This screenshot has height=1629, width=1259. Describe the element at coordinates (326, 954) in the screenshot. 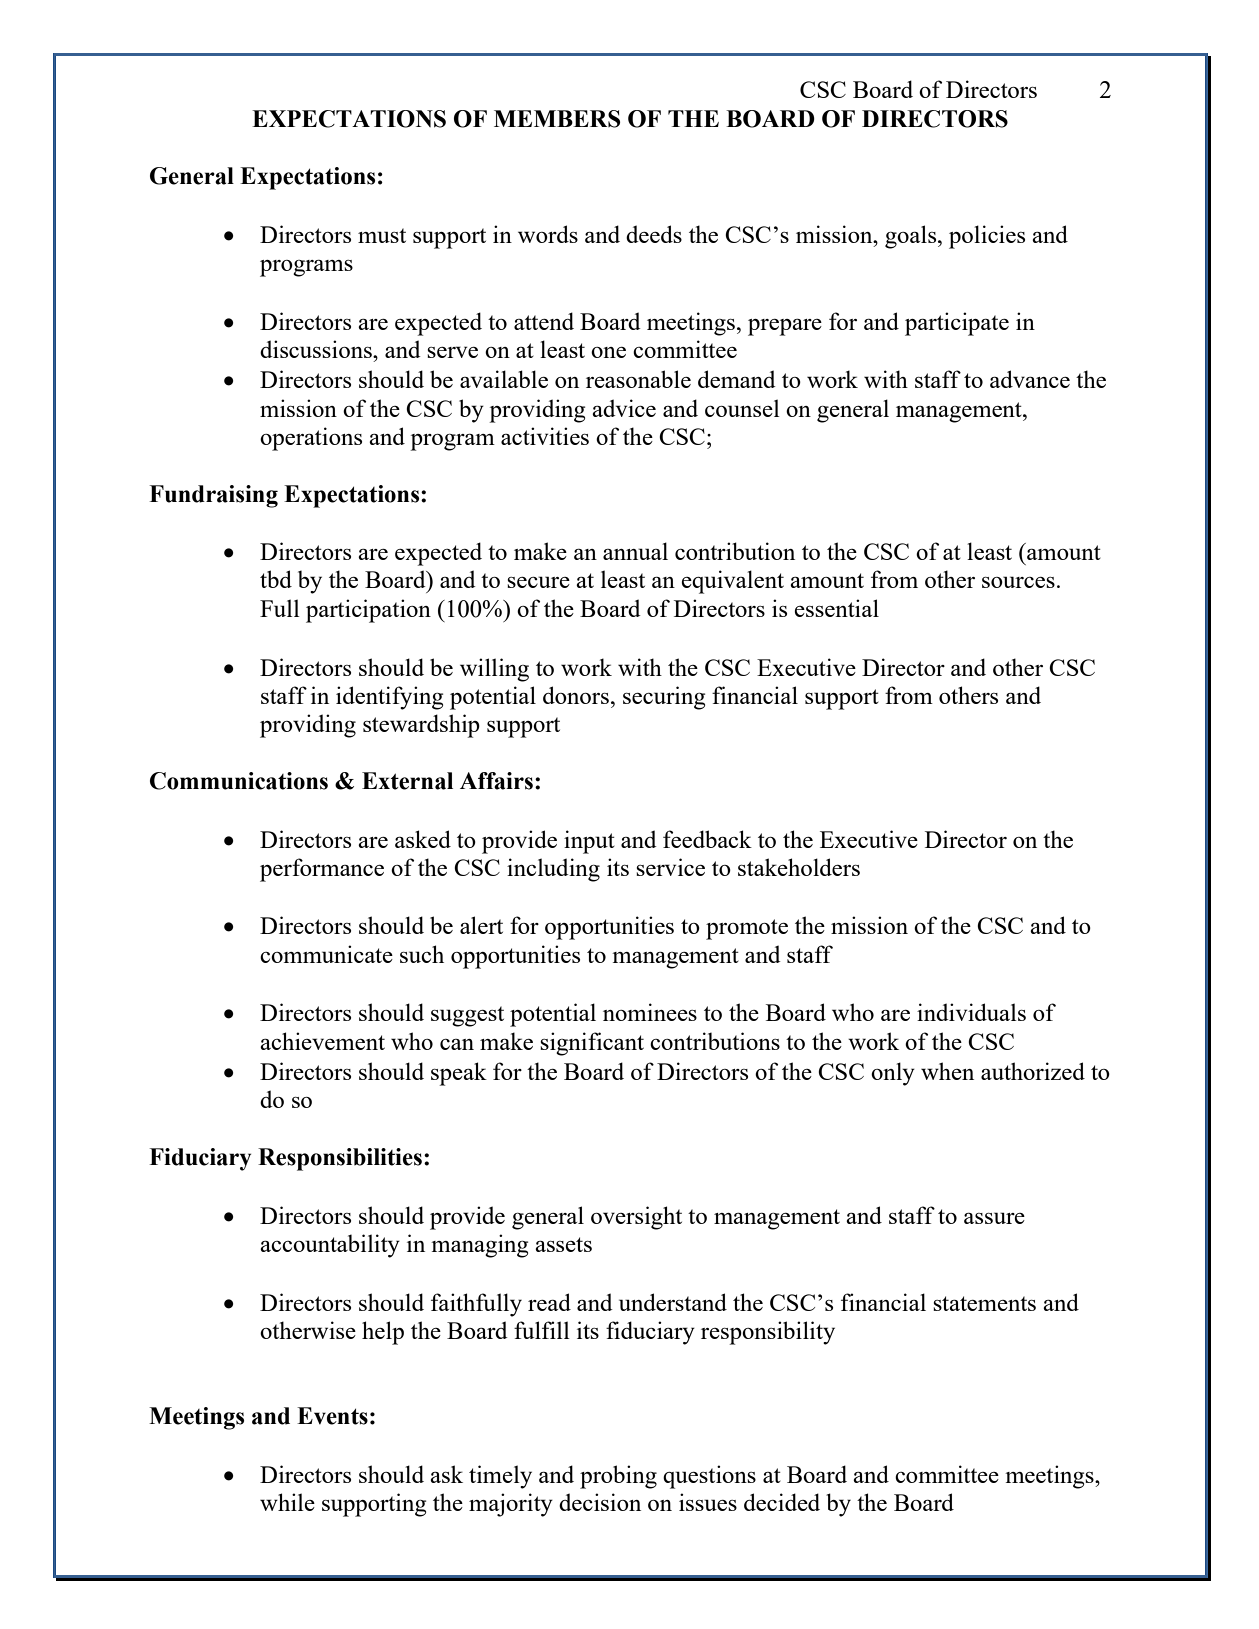

I see `communicate` at that location.
